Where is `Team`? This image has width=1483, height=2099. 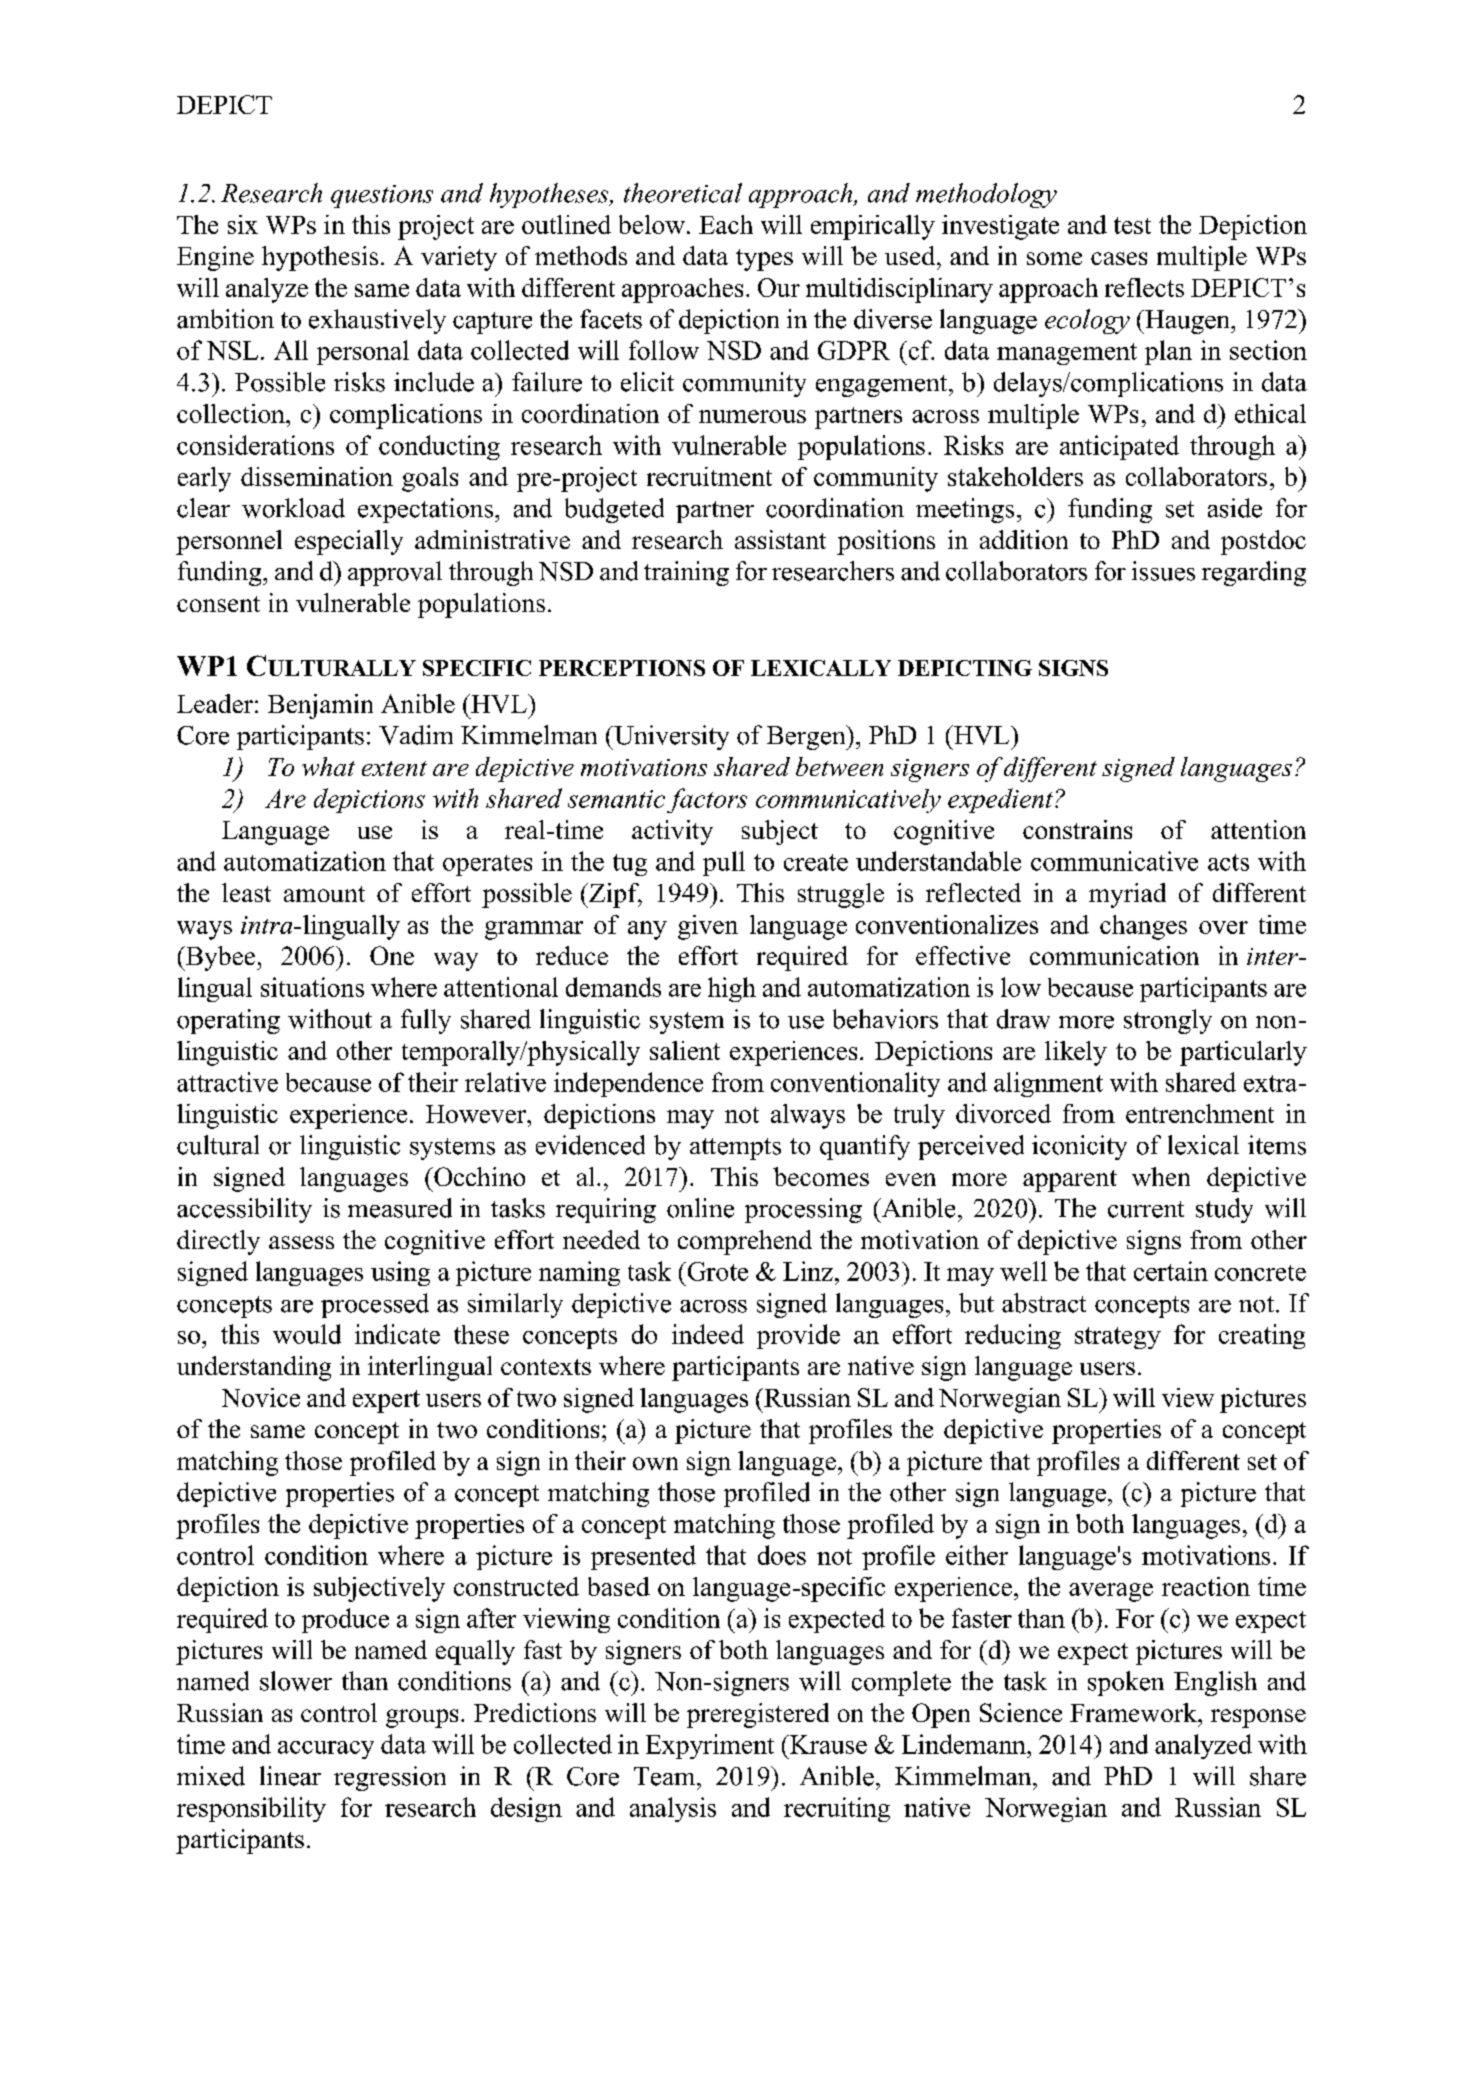
Team is located at coordinates (666, 1776).
